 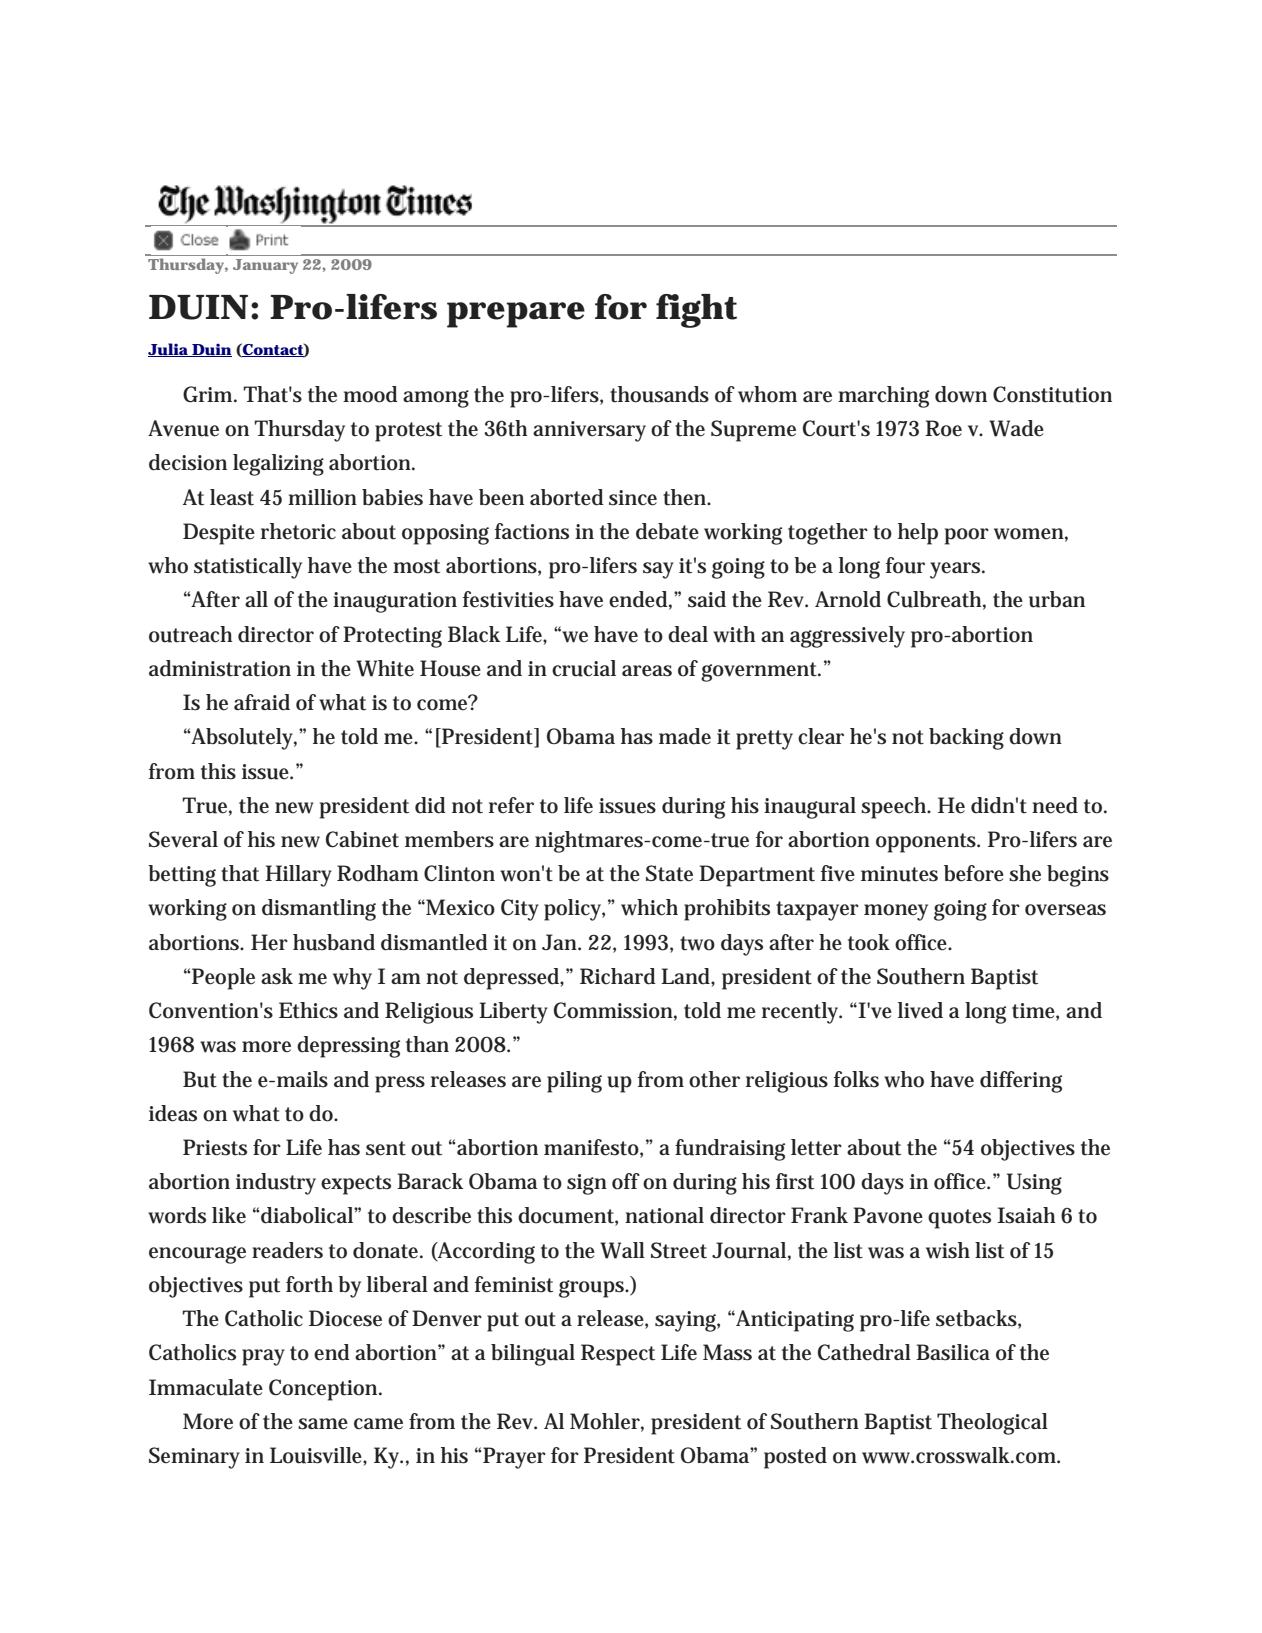 I want to click on same, so click(x=323, y=1424).
